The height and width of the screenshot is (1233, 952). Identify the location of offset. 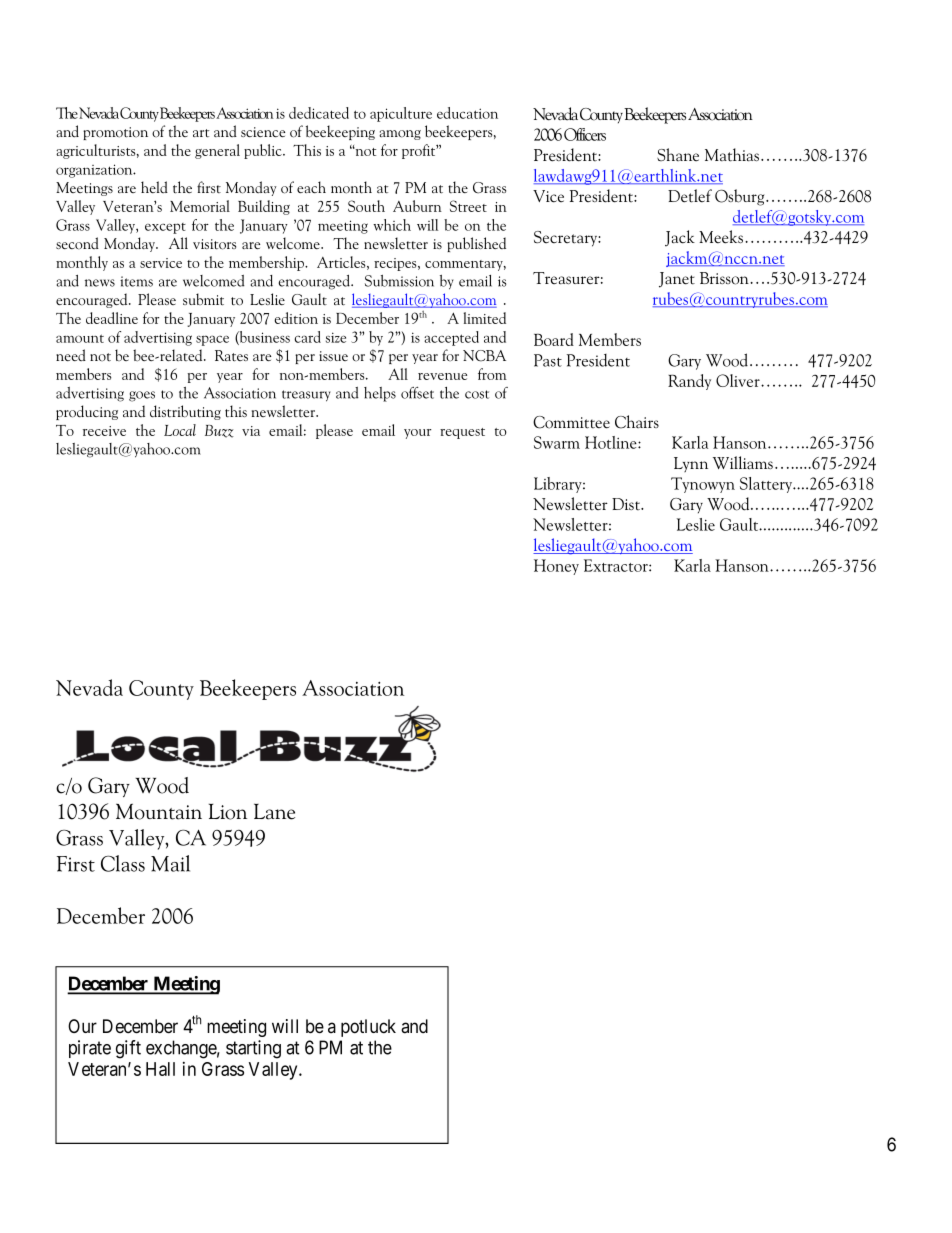
(417, 393).
